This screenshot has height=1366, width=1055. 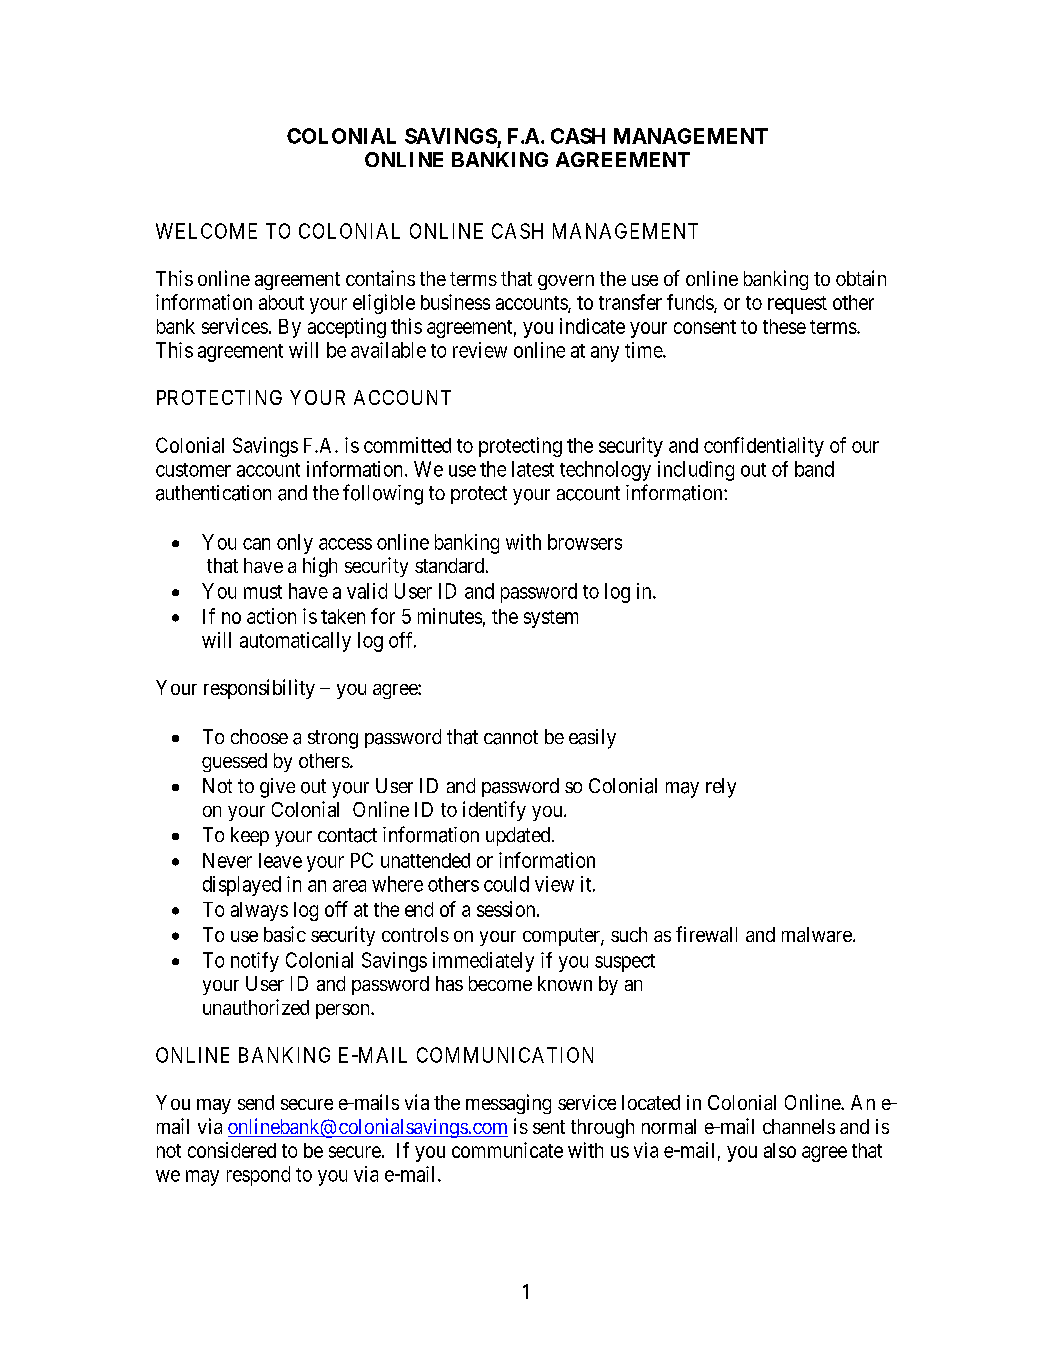 What do you see at coordinates (232, 1150) in the screenshot?
I see `considered` at bounding box center [232, 1150].
